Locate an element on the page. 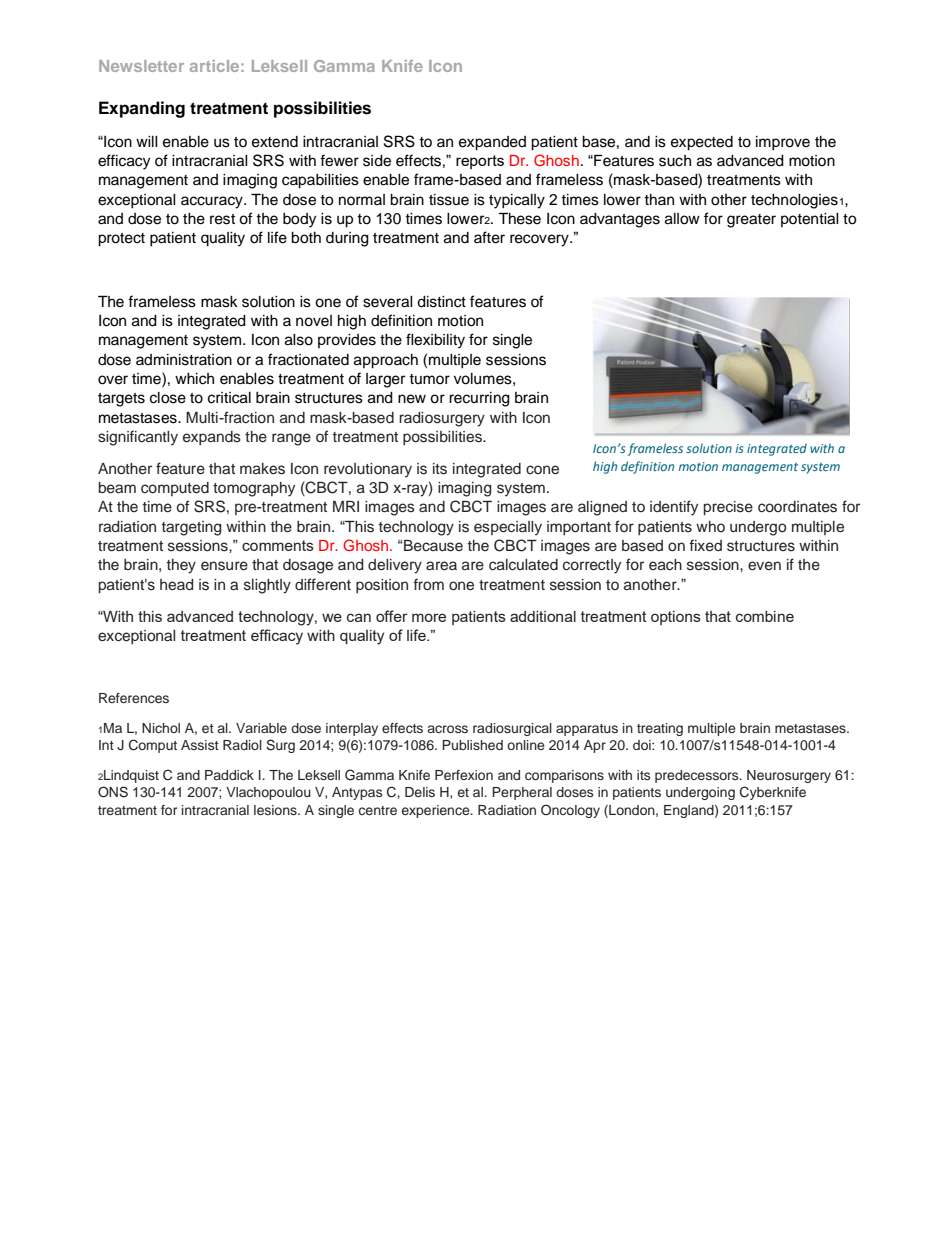 The height and width of the page is (1233, 952). greater is located at coordinates (751, 221).
